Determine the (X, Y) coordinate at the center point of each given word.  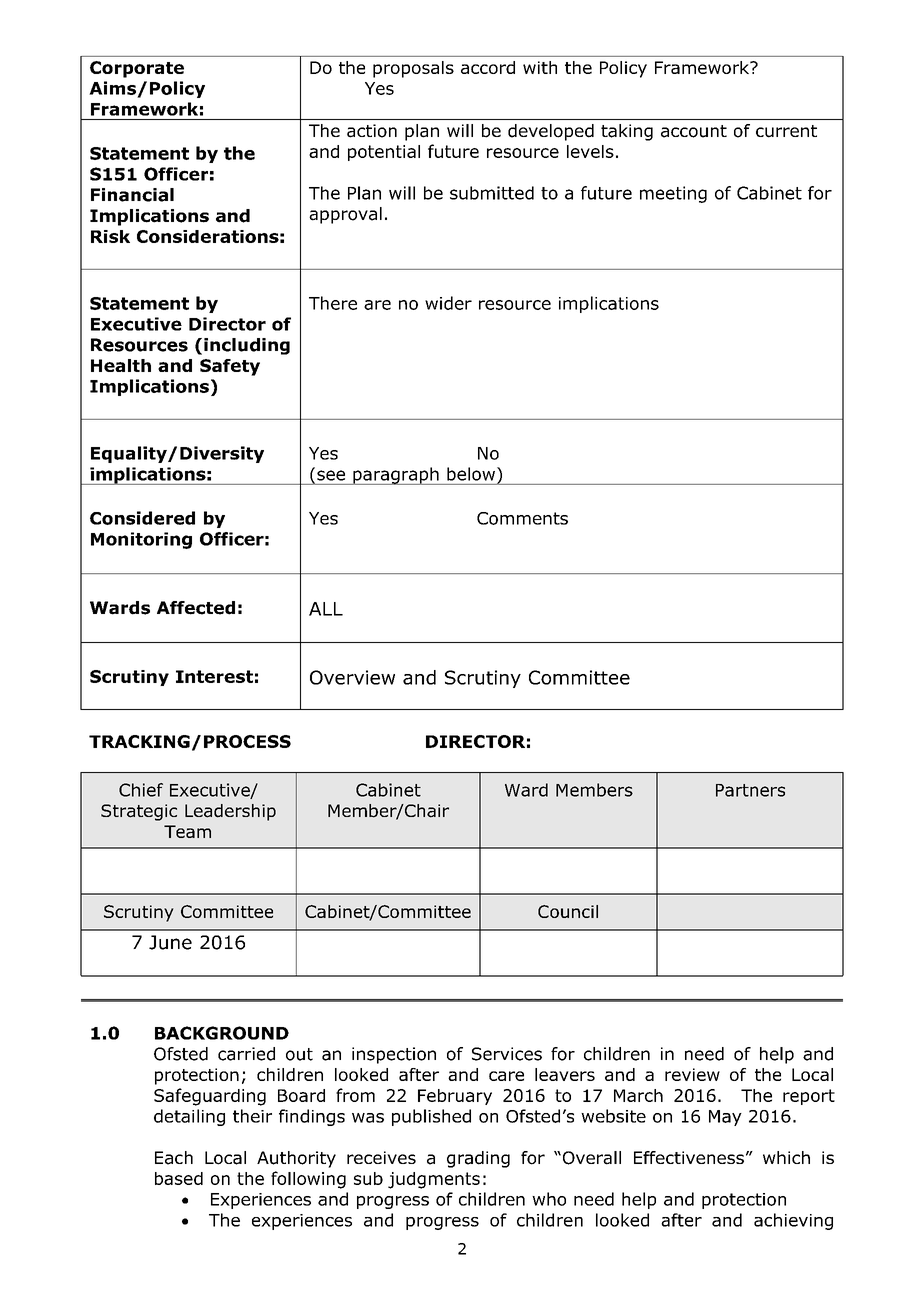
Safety (230, 367)
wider (448, 303)
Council (568, 911)
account (694, 131)
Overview (352, 677)
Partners (750, 790)
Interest (214, 676)
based (179, 1178)
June (170, 942)
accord (488, 67)
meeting (673, 194)
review (692, 1074)
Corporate (137, 69)
